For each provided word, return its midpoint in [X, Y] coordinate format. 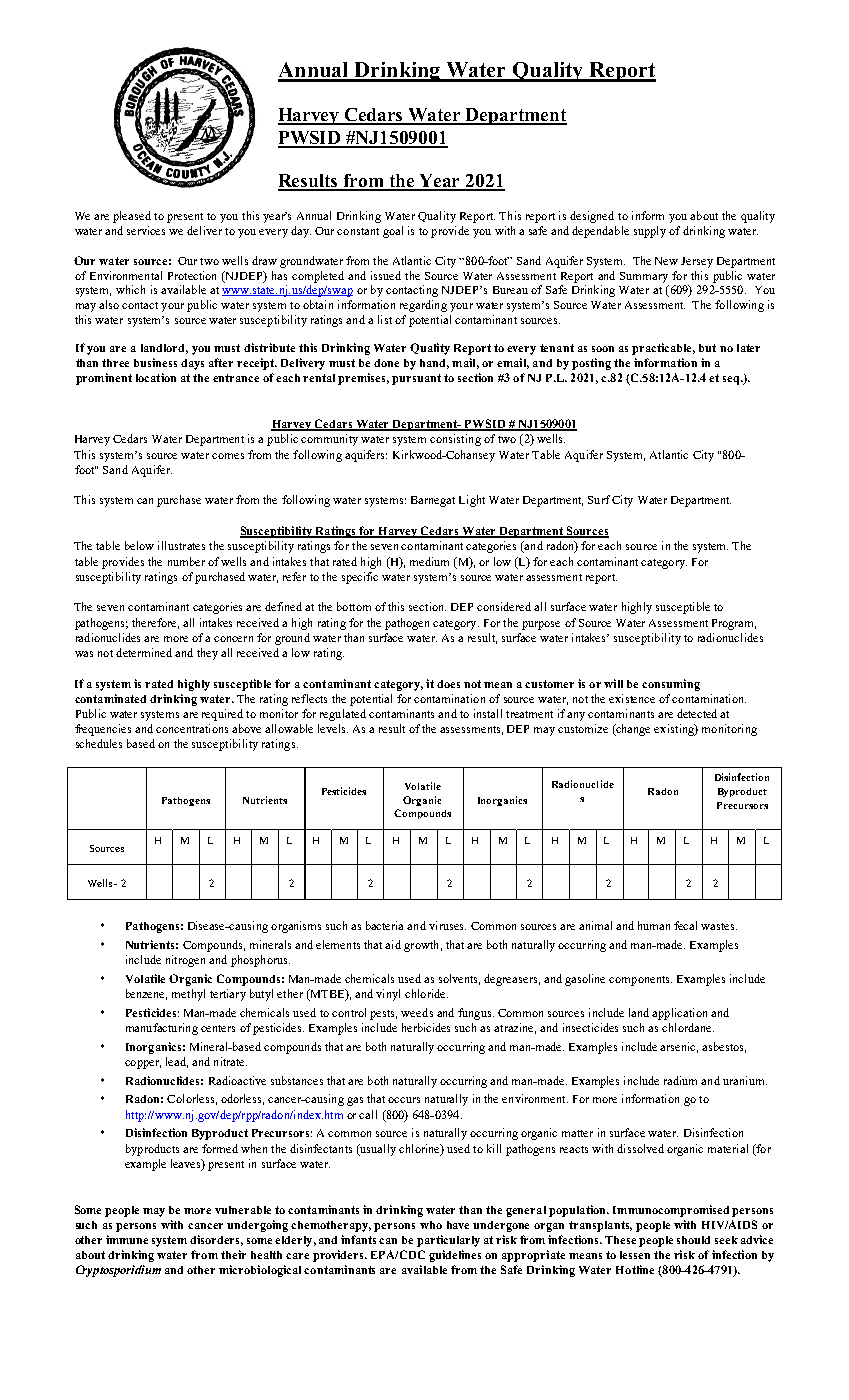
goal [393, 232]
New [666, 261]
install [488, 713]
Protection [192, 275]
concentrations [192, 728]
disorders [216, 1240]
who [431, 1225]
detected [697, 713]
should [693, 1240]
